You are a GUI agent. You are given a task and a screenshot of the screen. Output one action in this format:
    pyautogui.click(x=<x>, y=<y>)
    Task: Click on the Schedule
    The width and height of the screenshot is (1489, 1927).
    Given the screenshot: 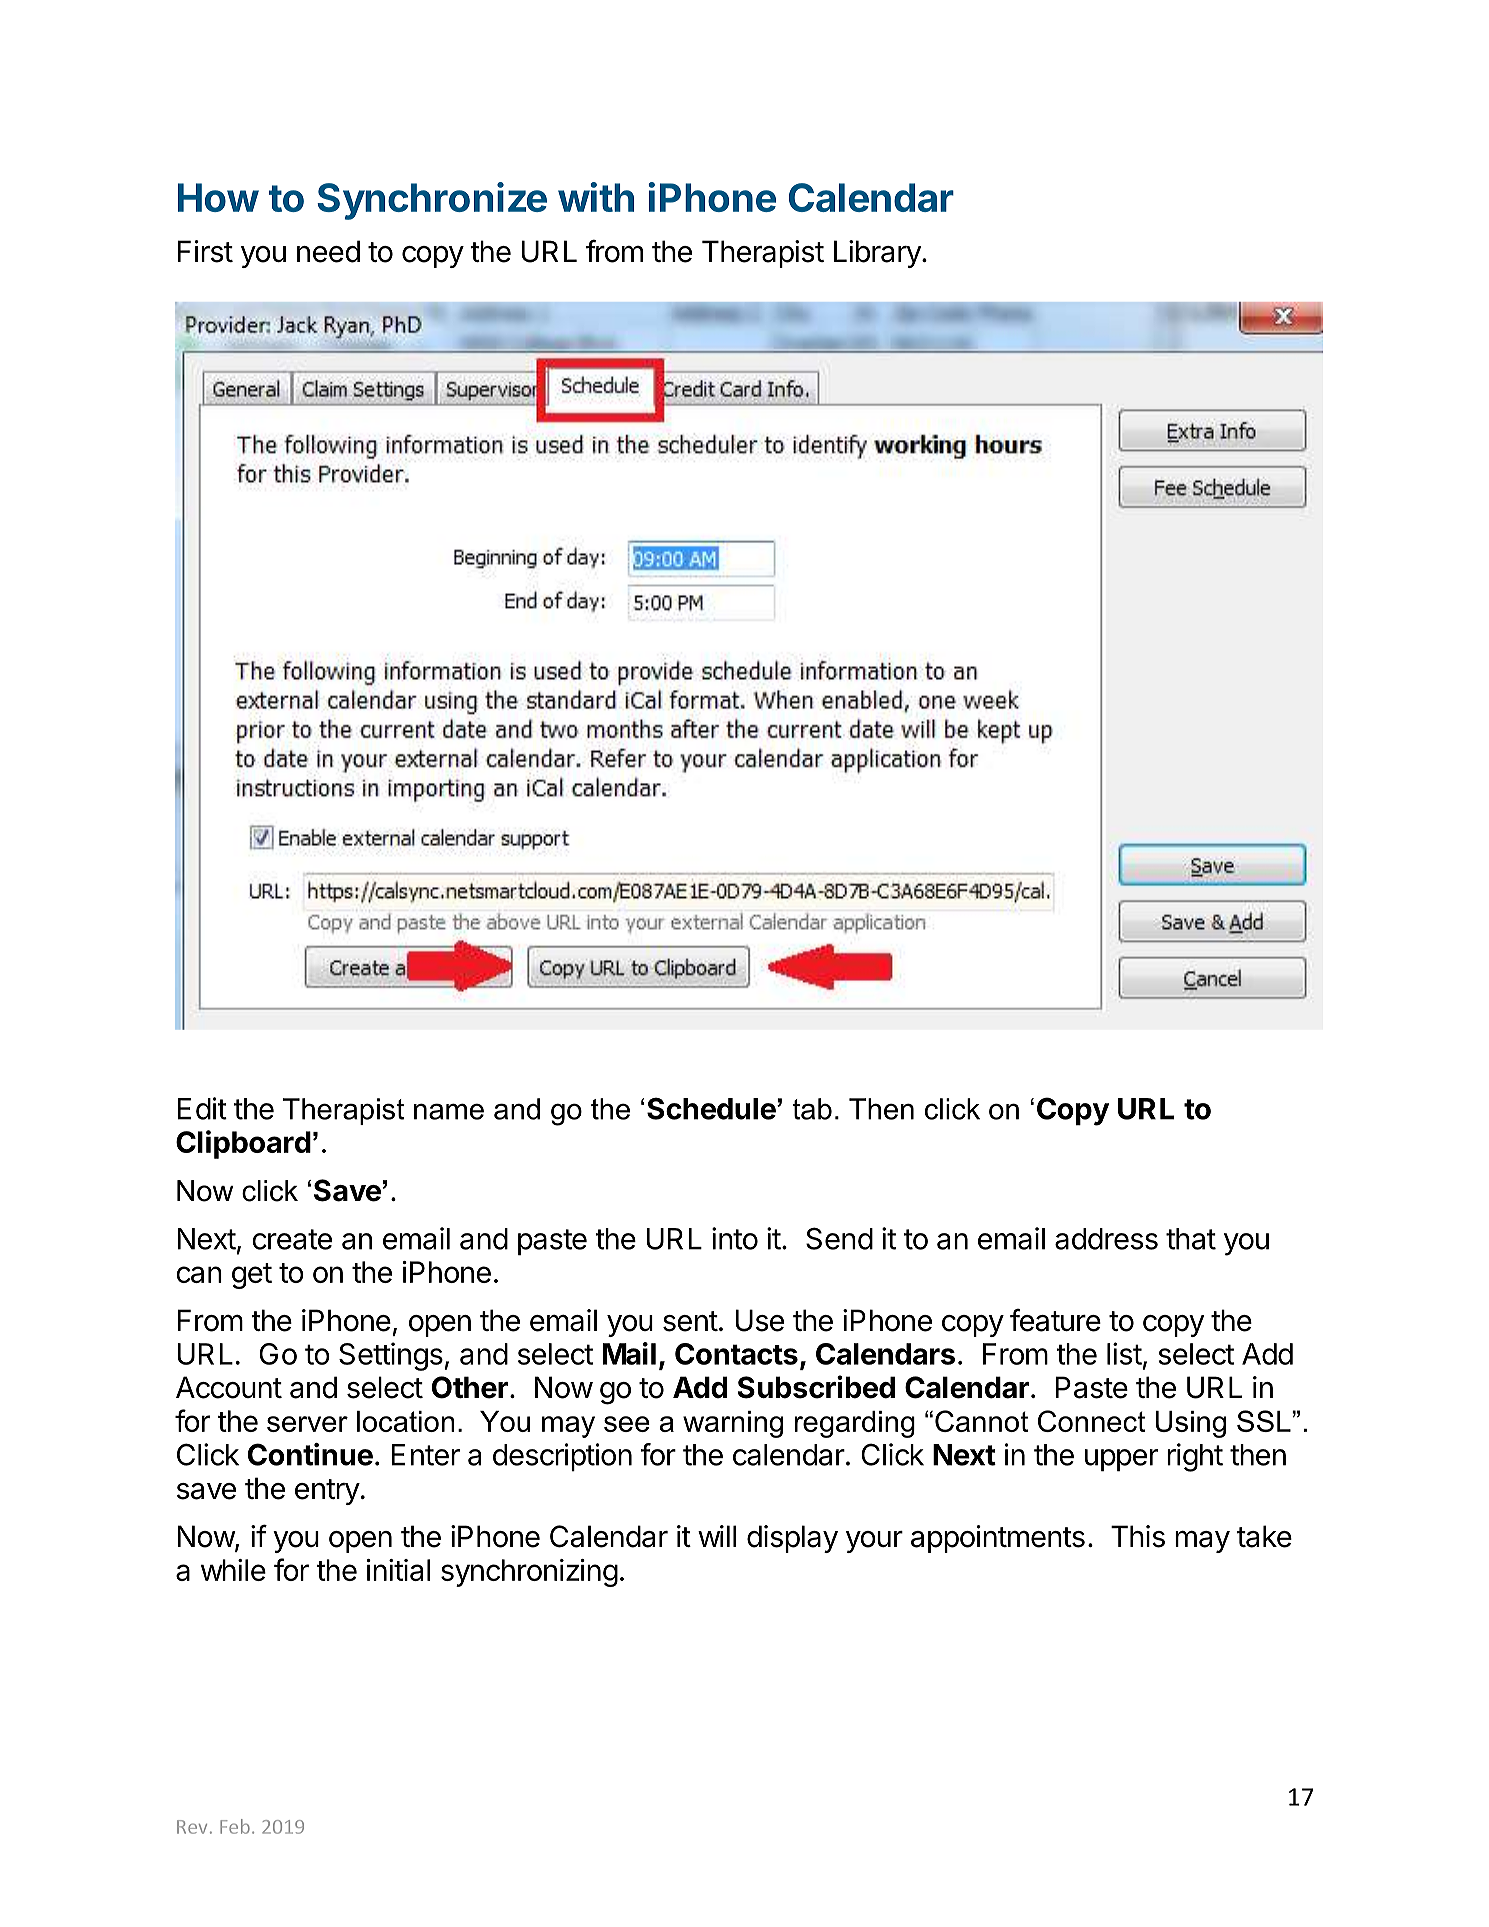 What is the action you would take?
    pyautogui.click(x=711, y=1108)
